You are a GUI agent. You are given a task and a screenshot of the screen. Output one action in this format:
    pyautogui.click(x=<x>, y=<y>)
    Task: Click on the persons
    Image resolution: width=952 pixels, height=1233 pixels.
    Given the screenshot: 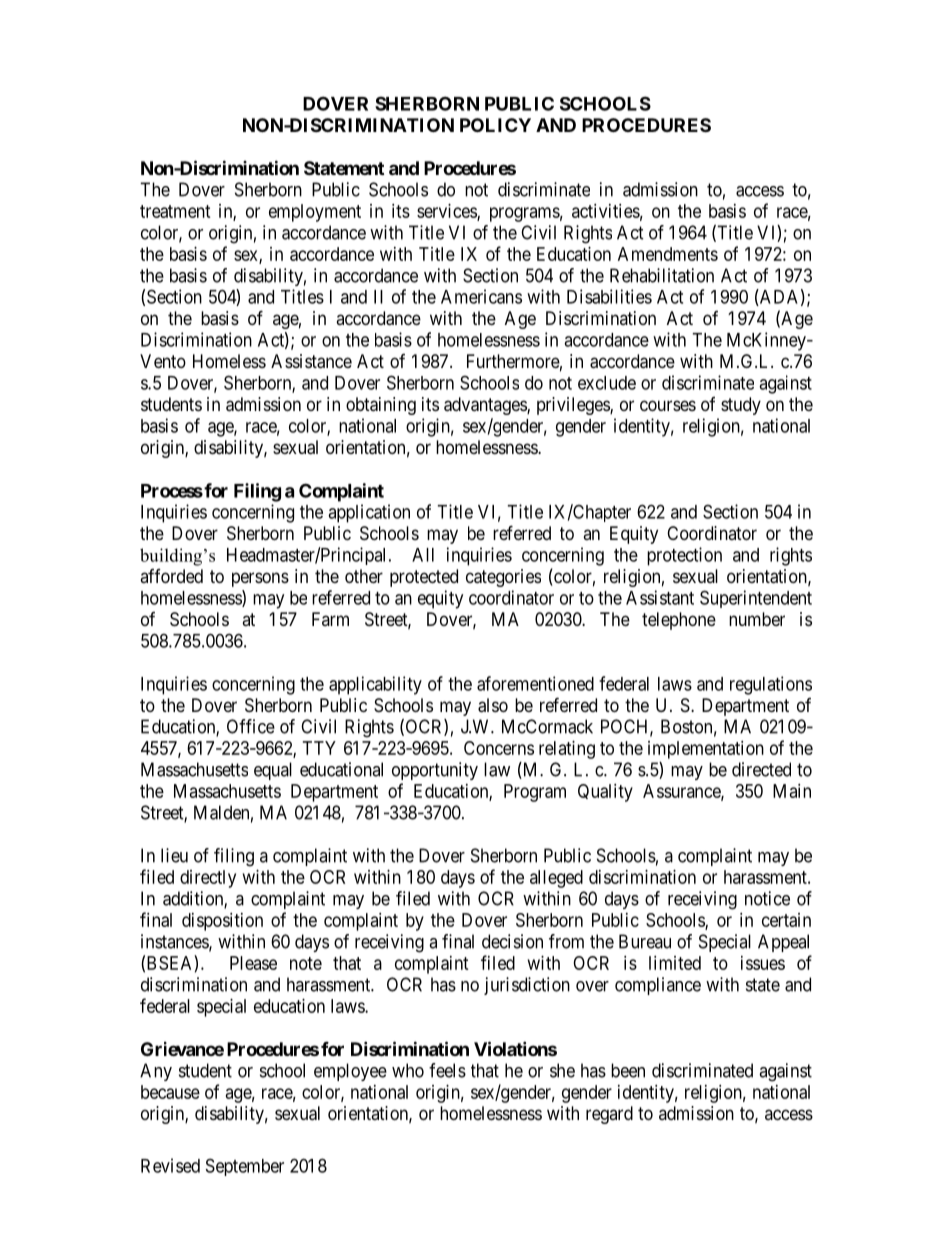 What is the action you would take?
    pyautogui.click(x=260, y=579)
